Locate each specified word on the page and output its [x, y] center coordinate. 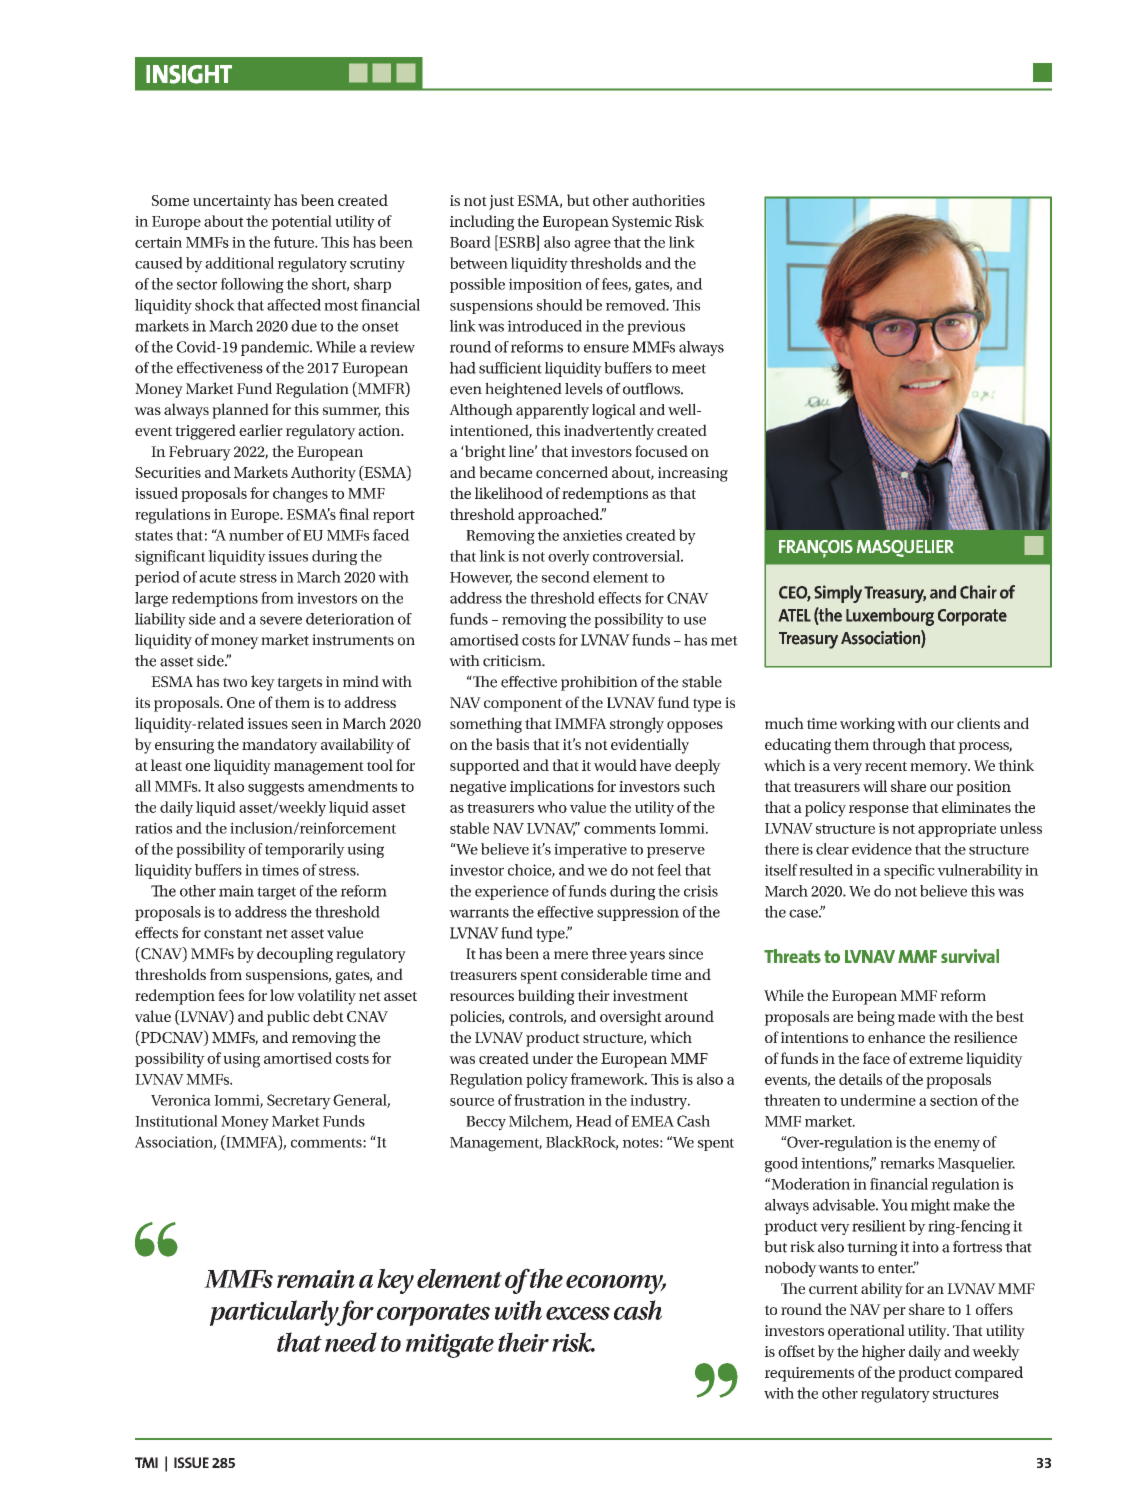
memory [940, 769]
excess [578, 1313]
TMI [146, 1462]
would [615, 765]
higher [883, 1353]
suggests [276, 789]
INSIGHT [189, 74]
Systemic [642, 223]
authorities [668, 200]
